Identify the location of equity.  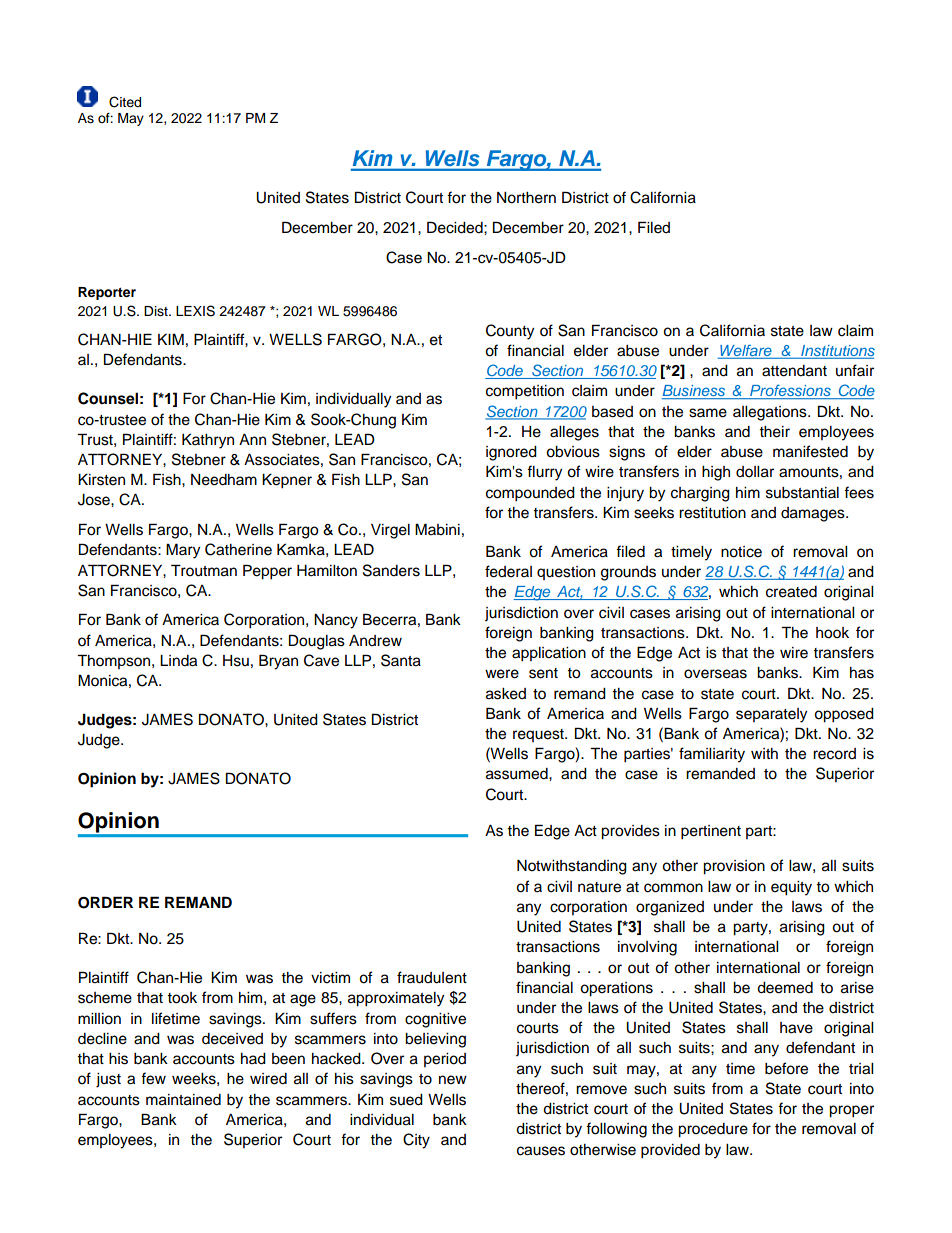
(791, 888).
